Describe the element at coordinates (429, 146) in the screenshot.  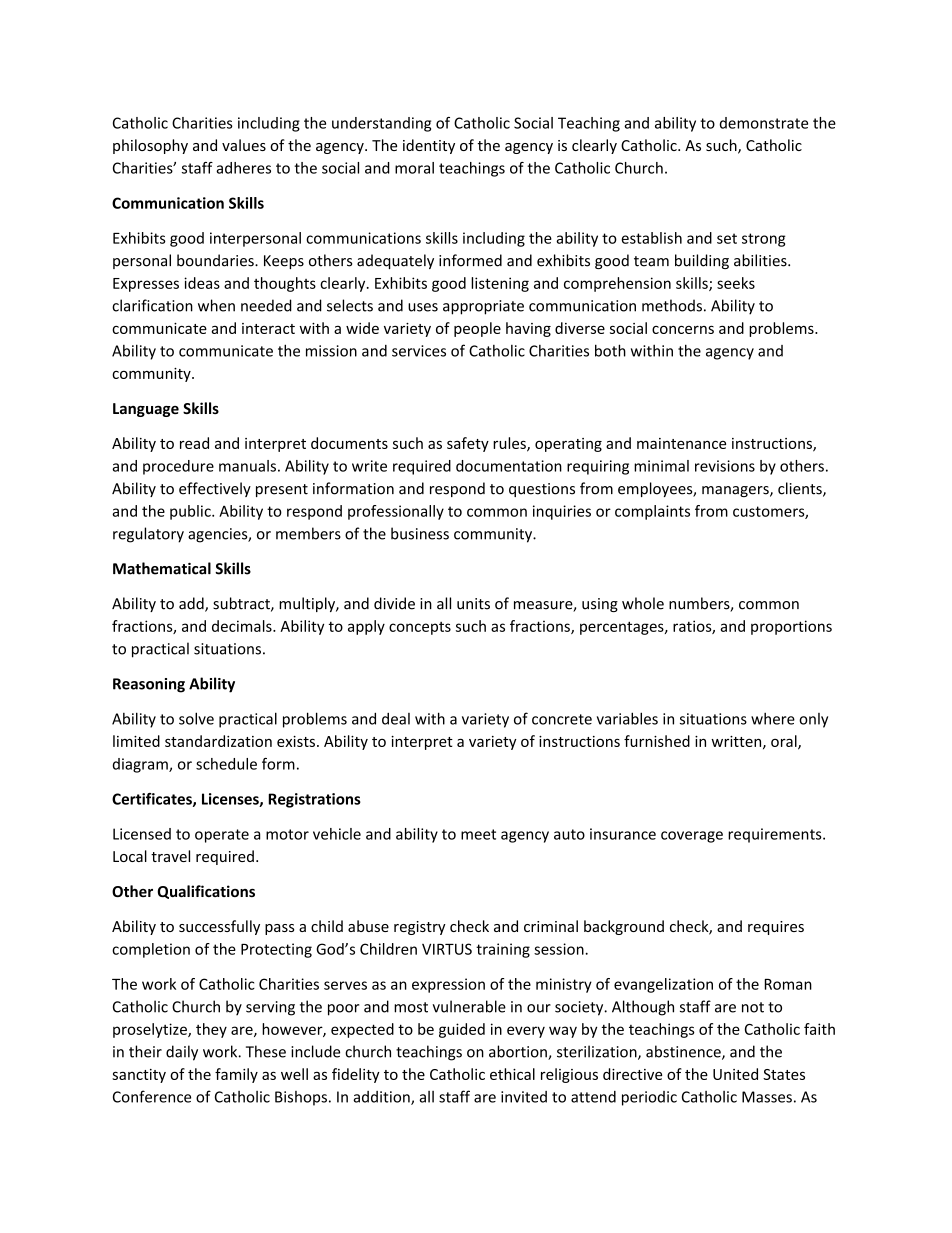
I see `identity` at that location.
